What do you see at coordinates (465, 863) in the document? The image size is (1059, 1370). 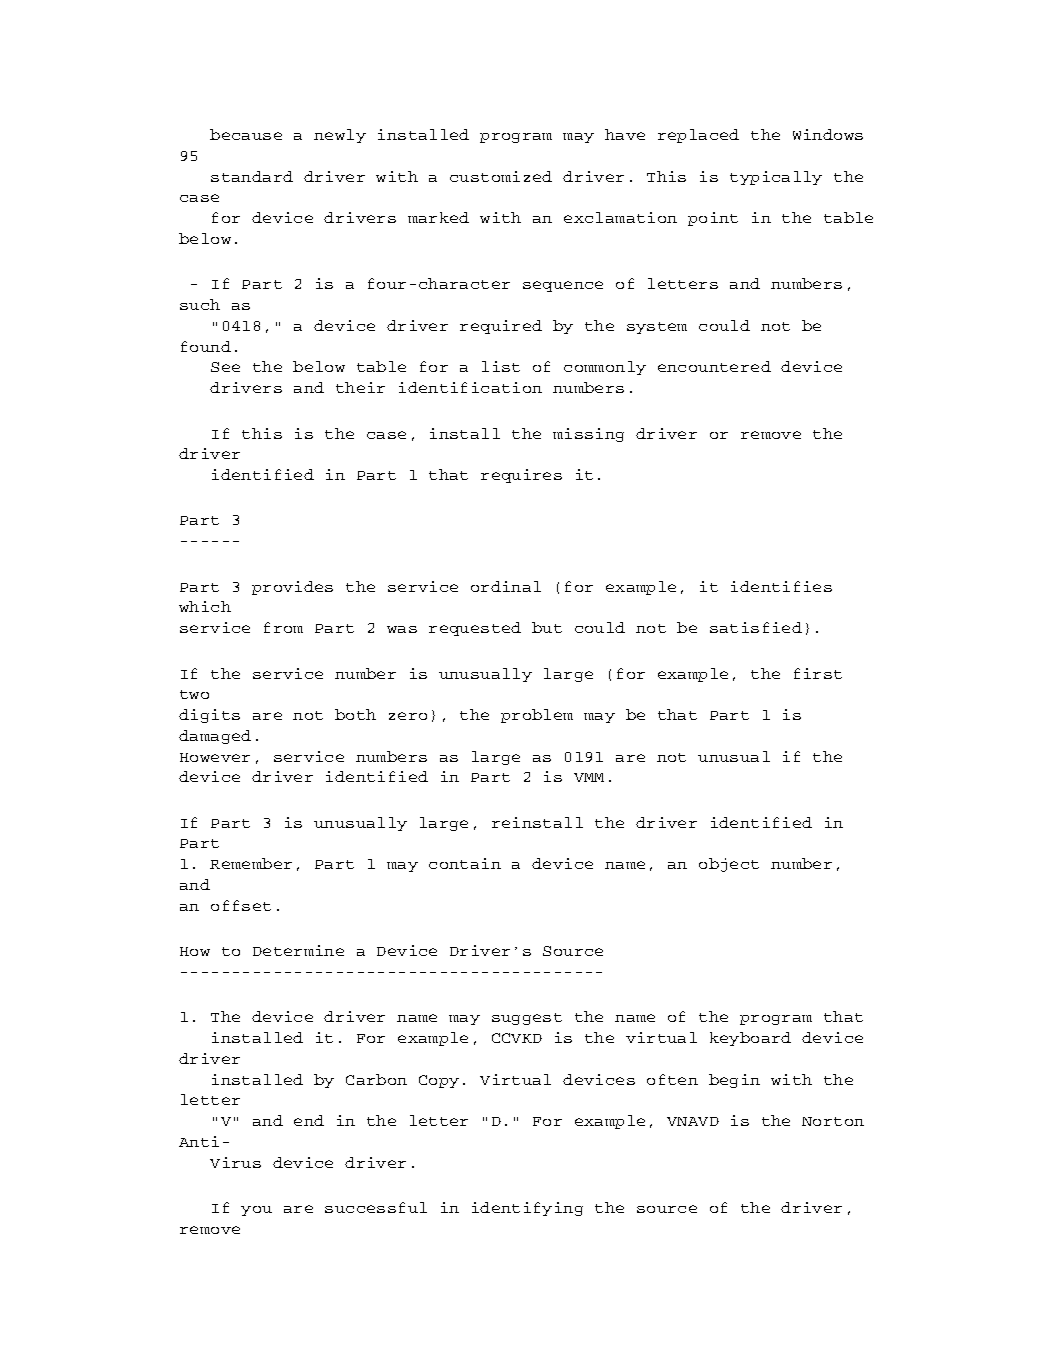 I see `contain` at bounding box center [465, 863].
